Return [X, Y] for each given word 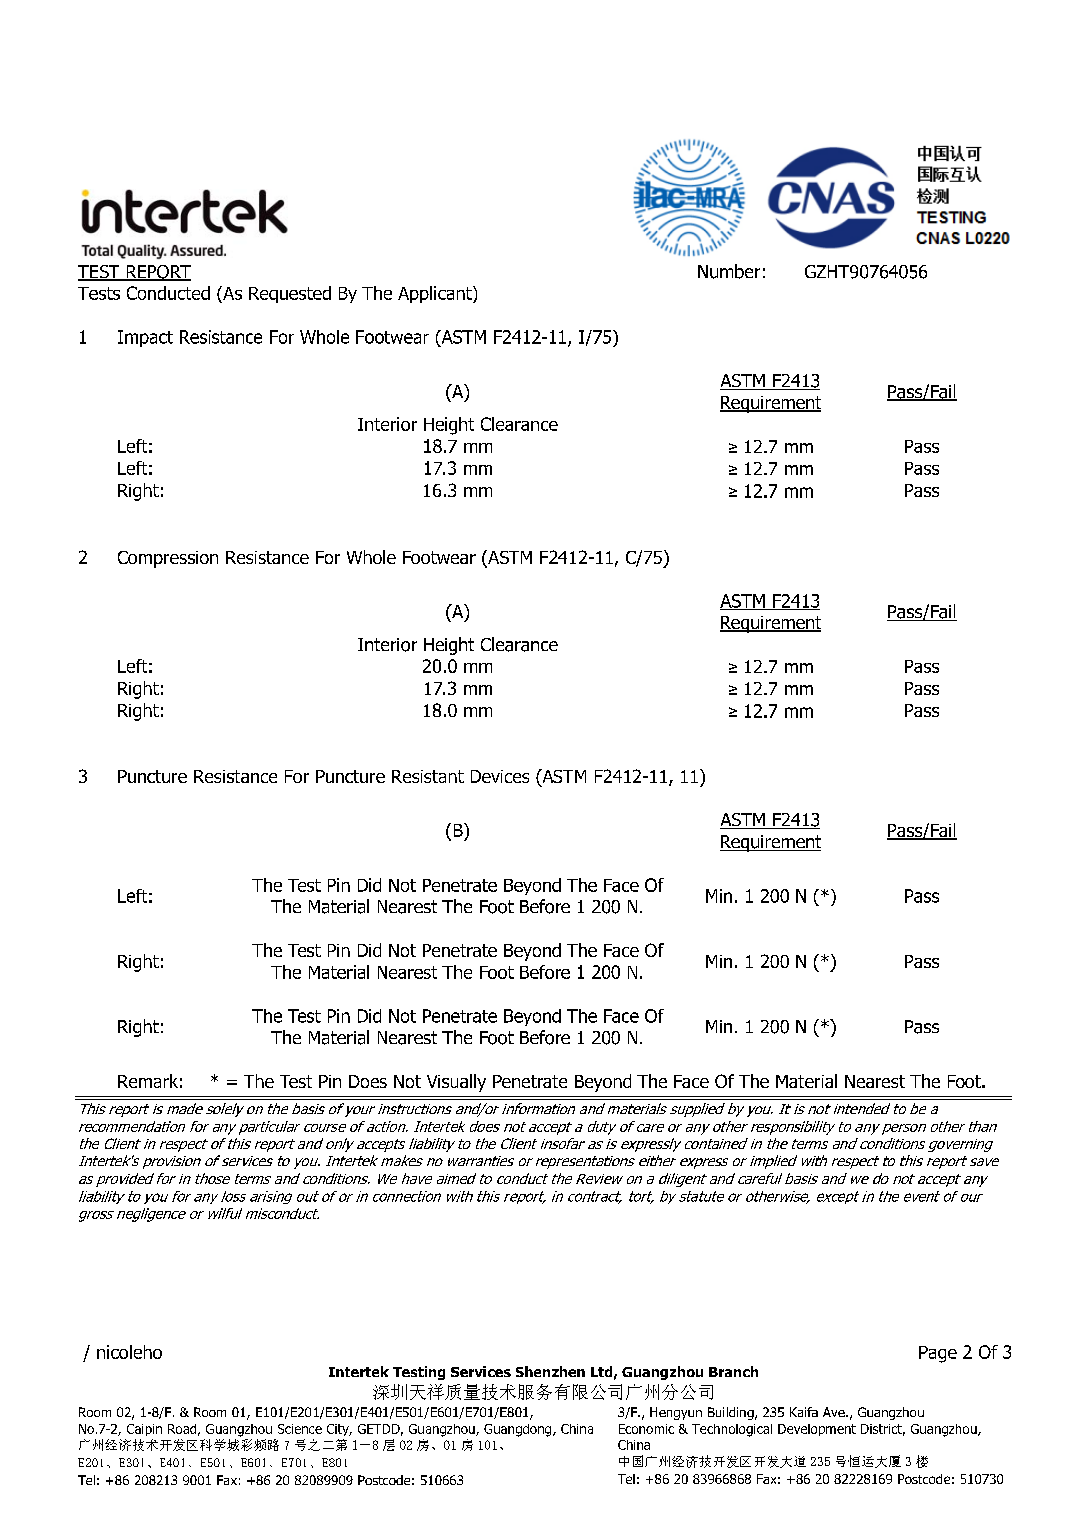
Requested [290, 294]
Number [729, 271]
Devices [500, 776]
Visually [456, 1083]
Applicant [436, 294]
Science [300, 1429]
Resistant [428, 776]
